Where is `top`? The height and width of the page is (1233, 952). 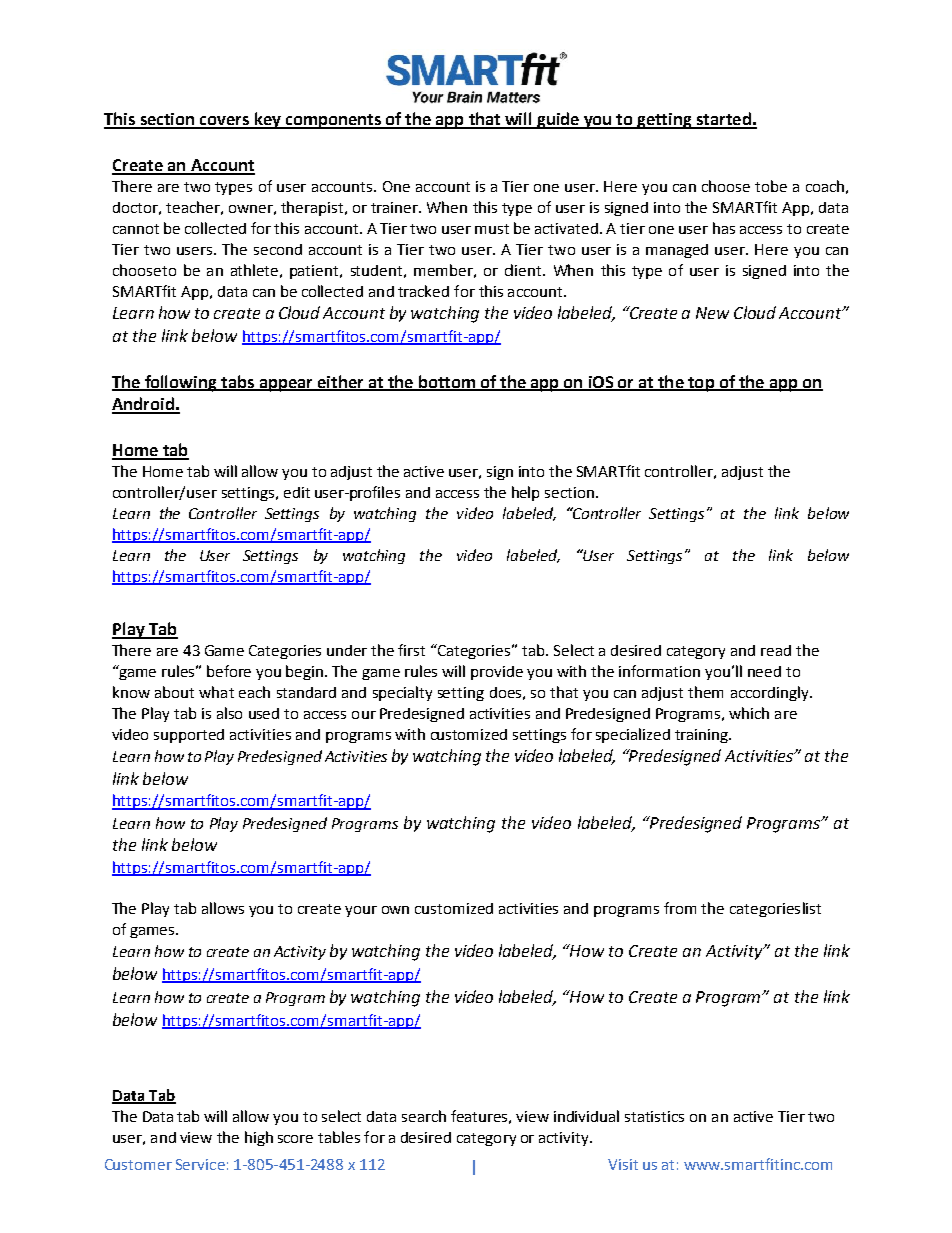
top is located at coordinates (701, 384).
